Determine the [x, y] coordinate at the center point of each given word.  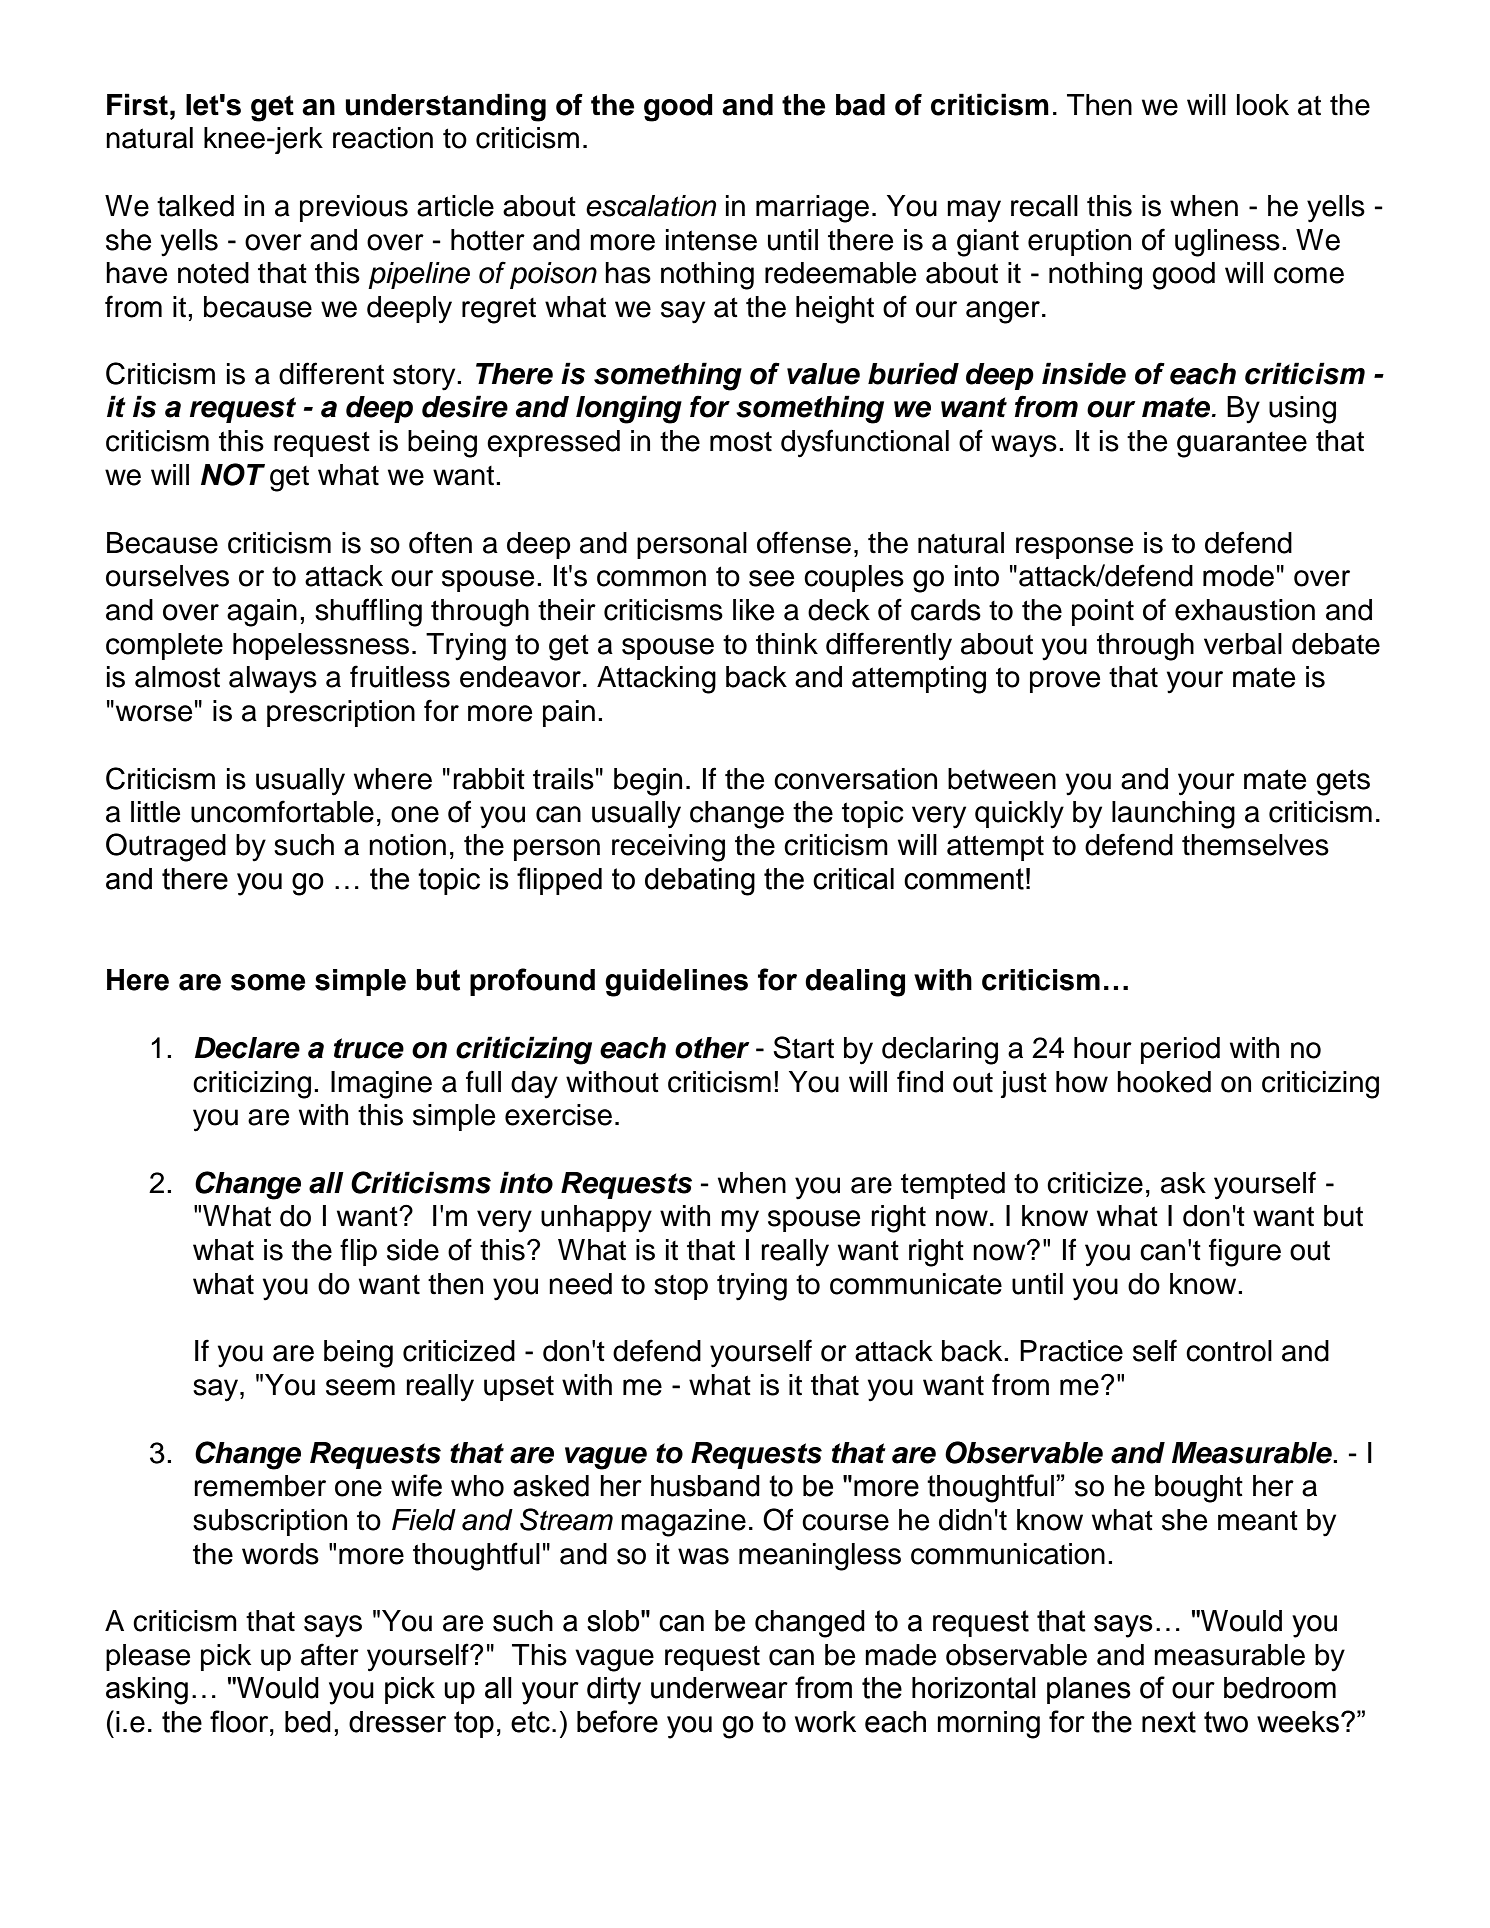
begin [648, 782]
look [1263, 105]
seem [360, 1387]
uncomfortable [282, 811]
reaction [383, 138]
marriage [812, 209]
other [712, 1048]
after [330, 1654]
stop [681, 1287]
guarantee [1242, 445]
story [425, 377]
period [1180, 1050]
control [1229, 1351]
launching [1173, 815]
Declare [247, 1048]
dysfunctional [865, 443]
